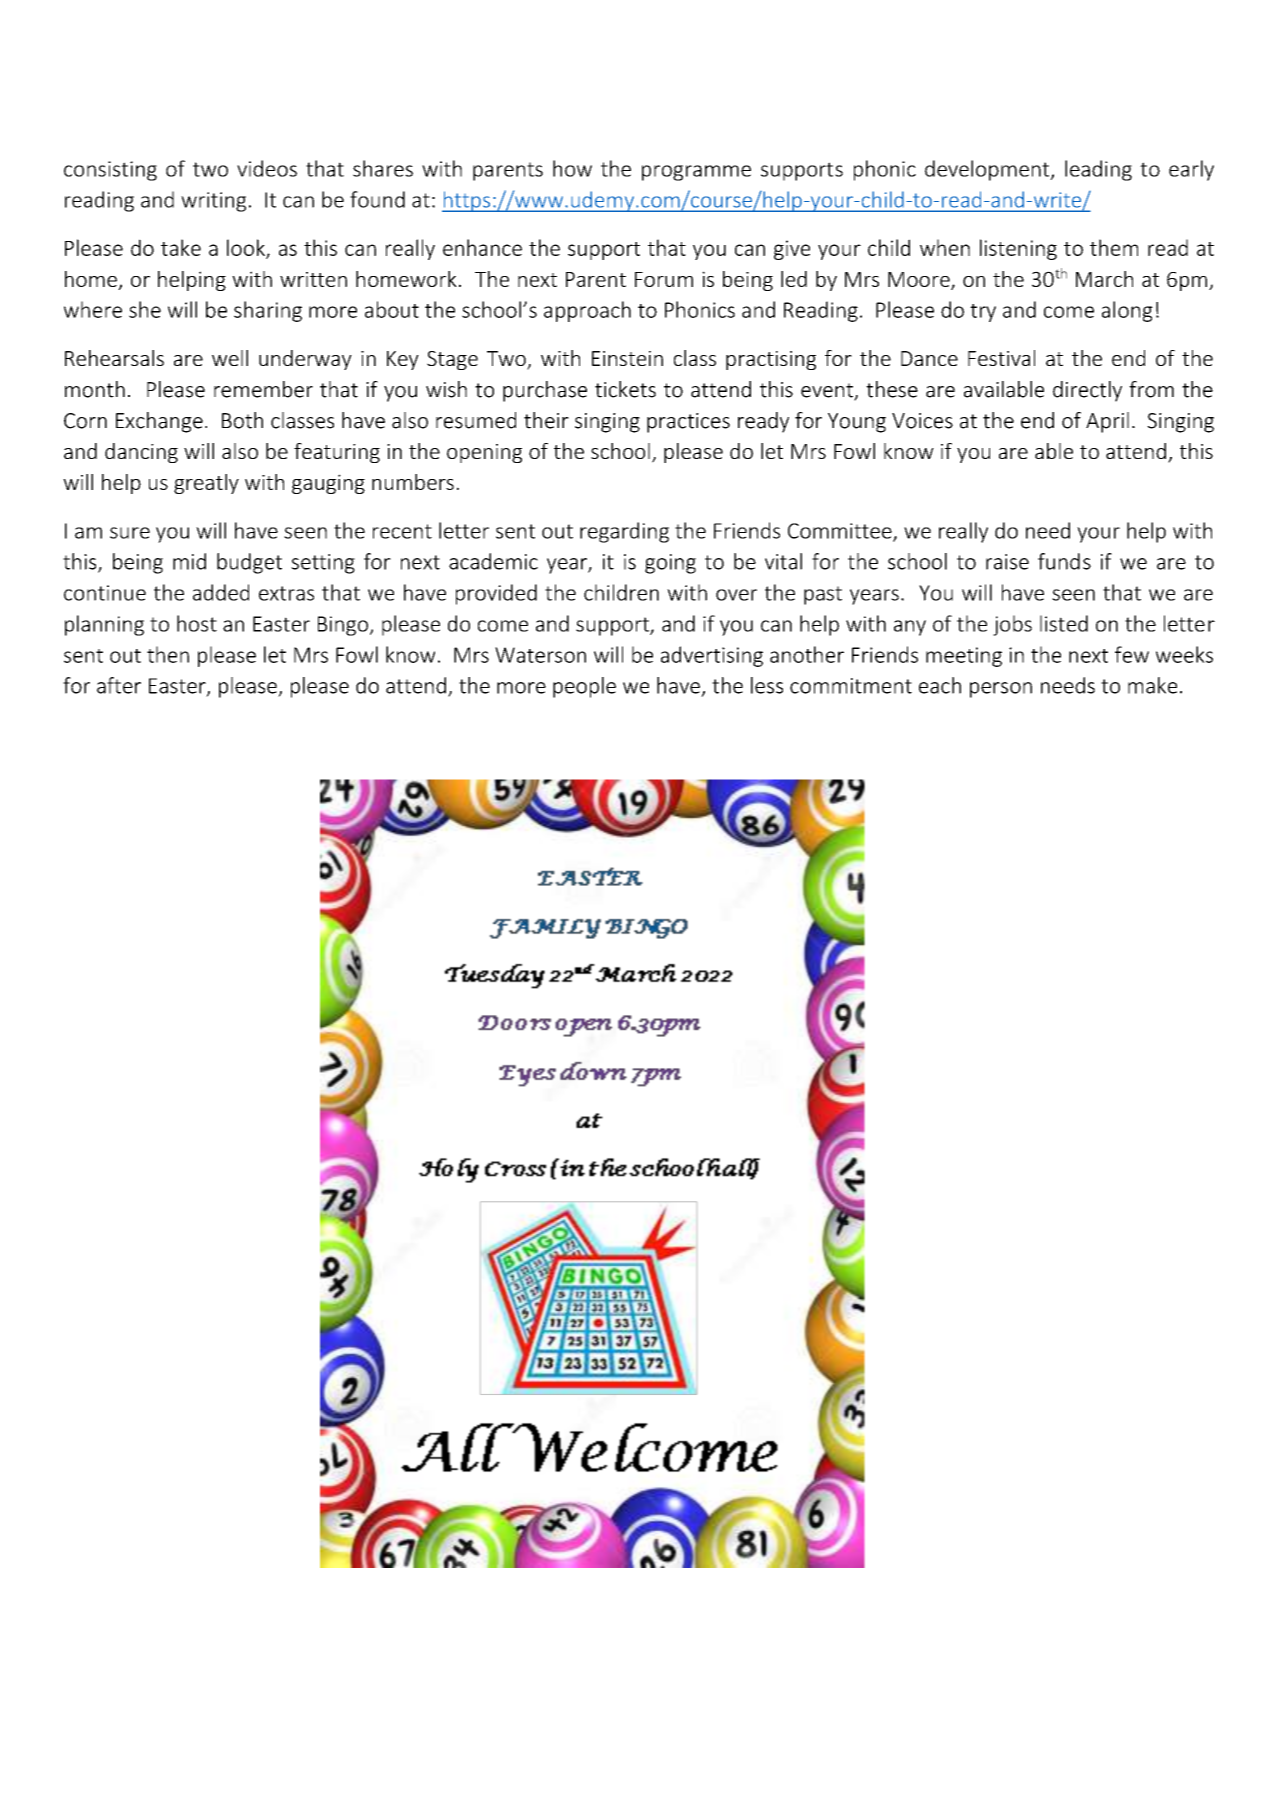 Image resolution: width=1275 pixels, height=1803 pixels. I want to click on programme, so click(696, 173).
